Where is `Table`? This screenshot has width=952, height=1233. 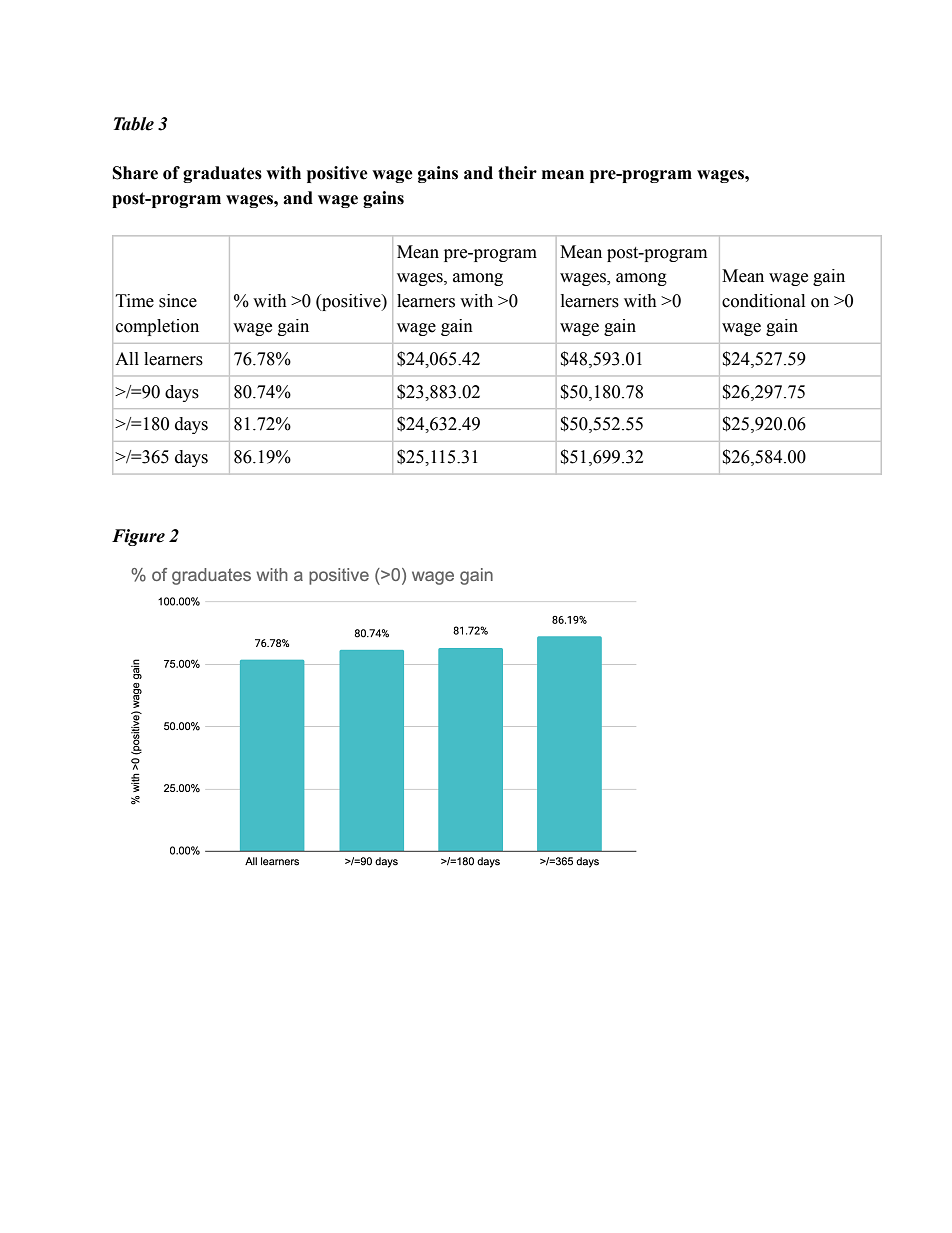 Table is located at coordinates (134, 124).
